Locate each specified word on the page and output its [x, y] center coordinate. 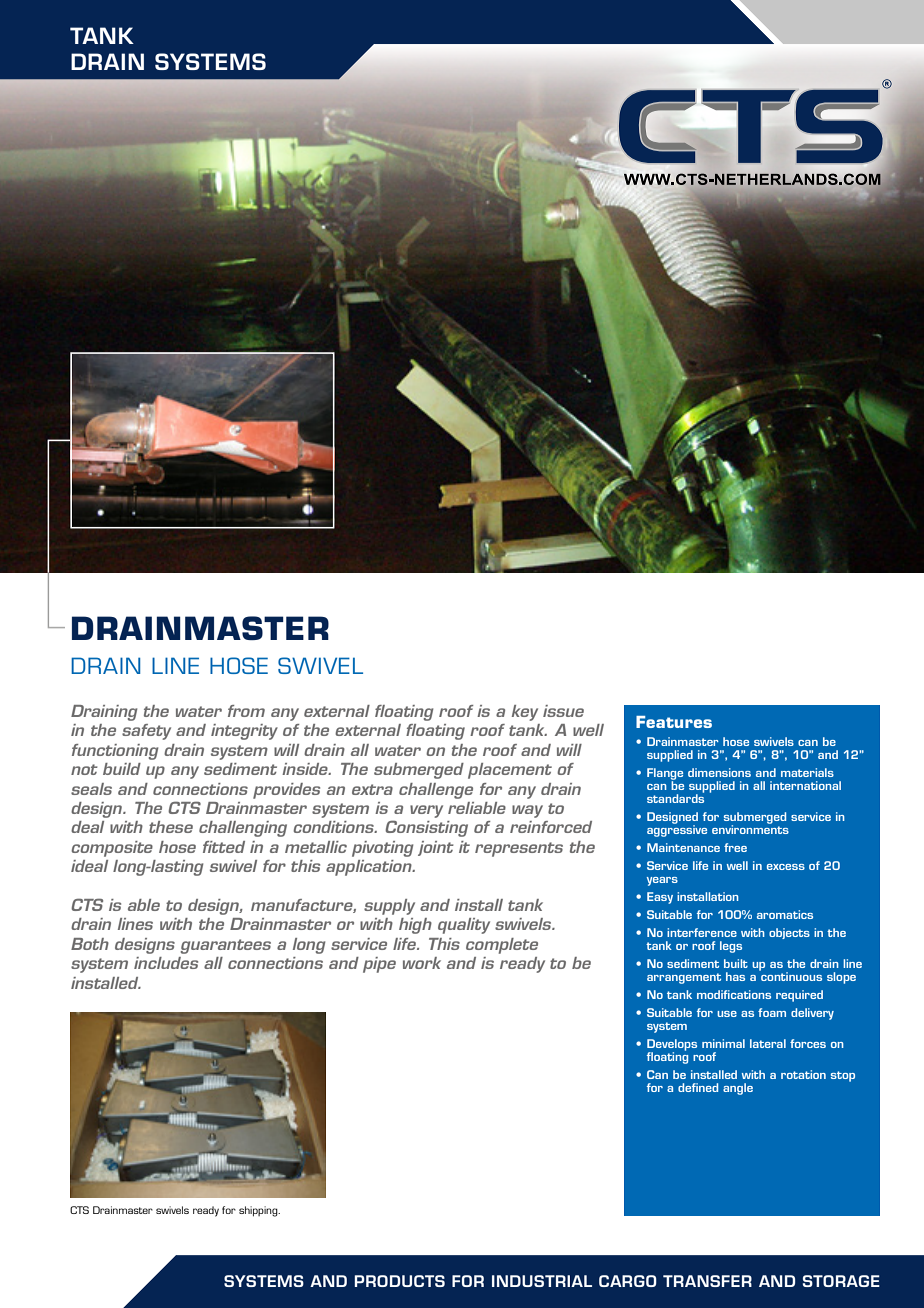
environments [750, 828]
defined [698, 1087]
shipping [259, 1211]
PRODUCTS [399, 1281]
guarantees [226, 946]
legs [731, 947]
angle [738, 1089]
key [525, 713]
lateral [768, 1043]
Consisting [426, 828]
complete [502, 946]
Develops [672, 1046]
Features [674, 722]
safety [146, 732]
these [171, 827]
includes [166, 963]
